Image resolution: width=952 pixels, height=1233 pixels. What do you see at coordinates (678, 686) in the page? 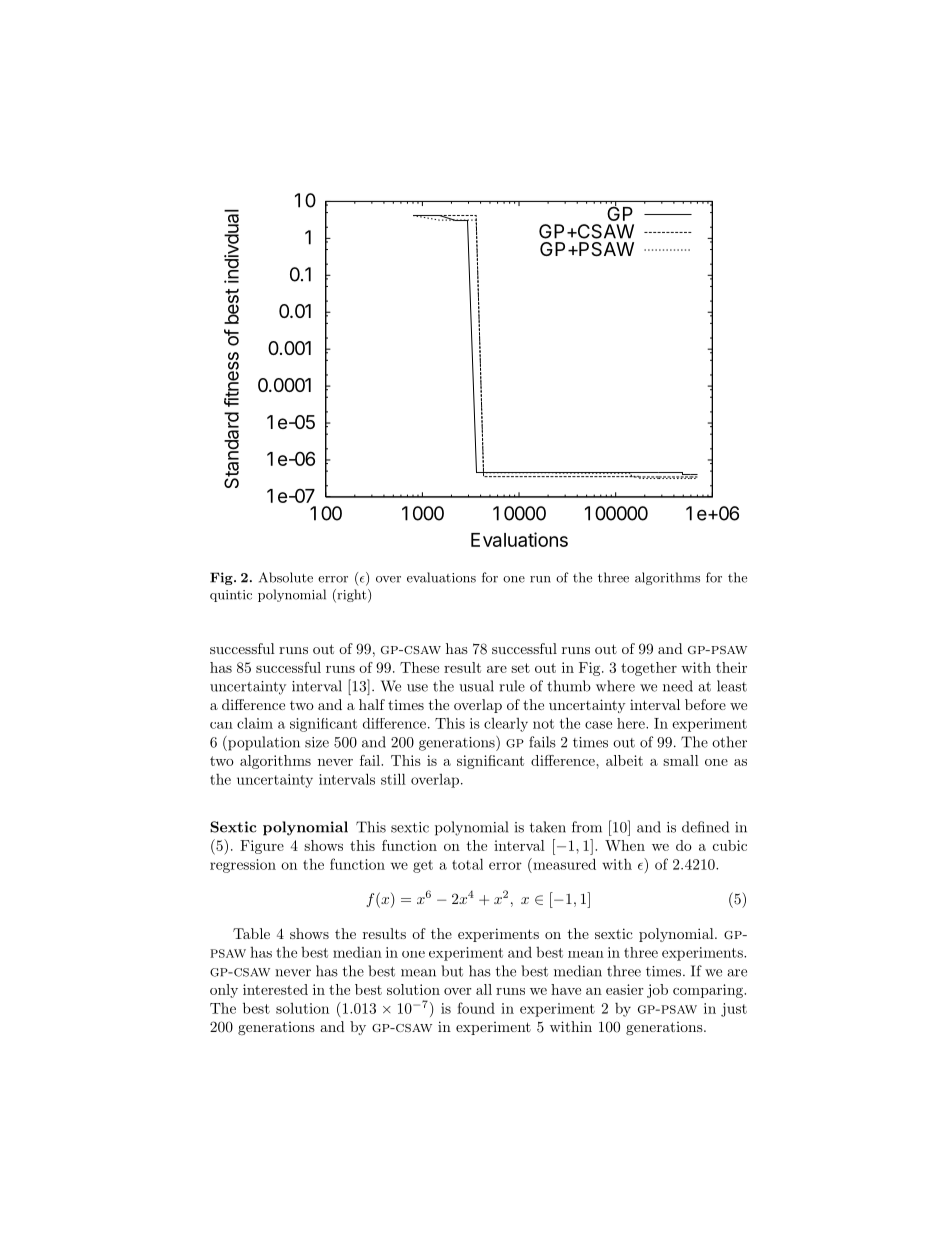
I see `need` at bounding box center [678, 686].
